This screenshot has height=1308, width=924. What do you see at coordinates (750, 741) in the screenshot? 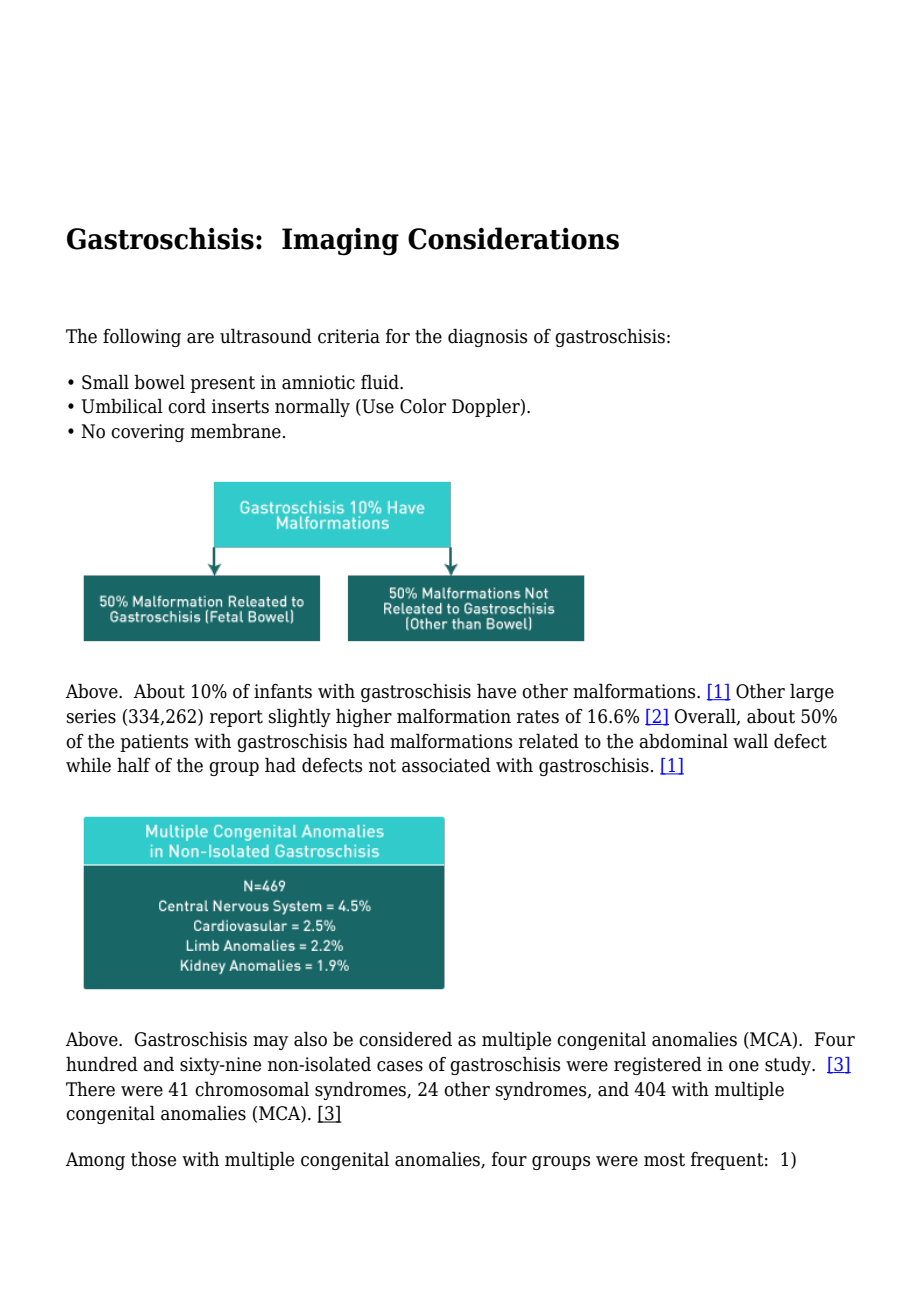
I see `wall` at bounding box center [750, 741].
